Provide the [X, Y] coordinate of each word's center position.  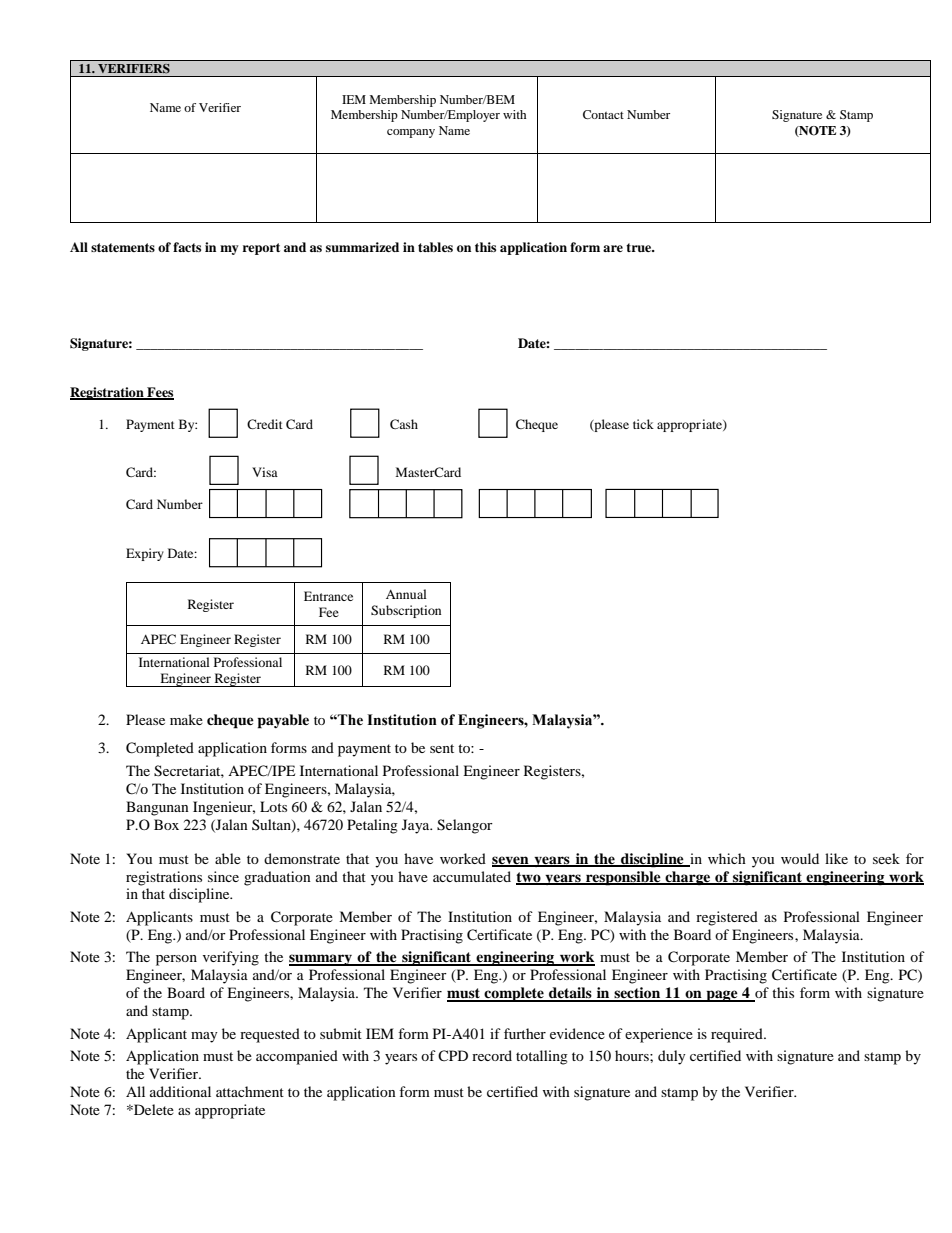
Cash [404, 424]
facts [187, 247]
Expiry [145, 554]
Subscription [406, 611]
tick [643, 424]
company [411, 133]
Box [166, 824]
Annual [406, 594]
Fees [159, 393]
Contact [603, 114]
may [204, 1037]
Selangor [465, 826]
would [800, 858]
